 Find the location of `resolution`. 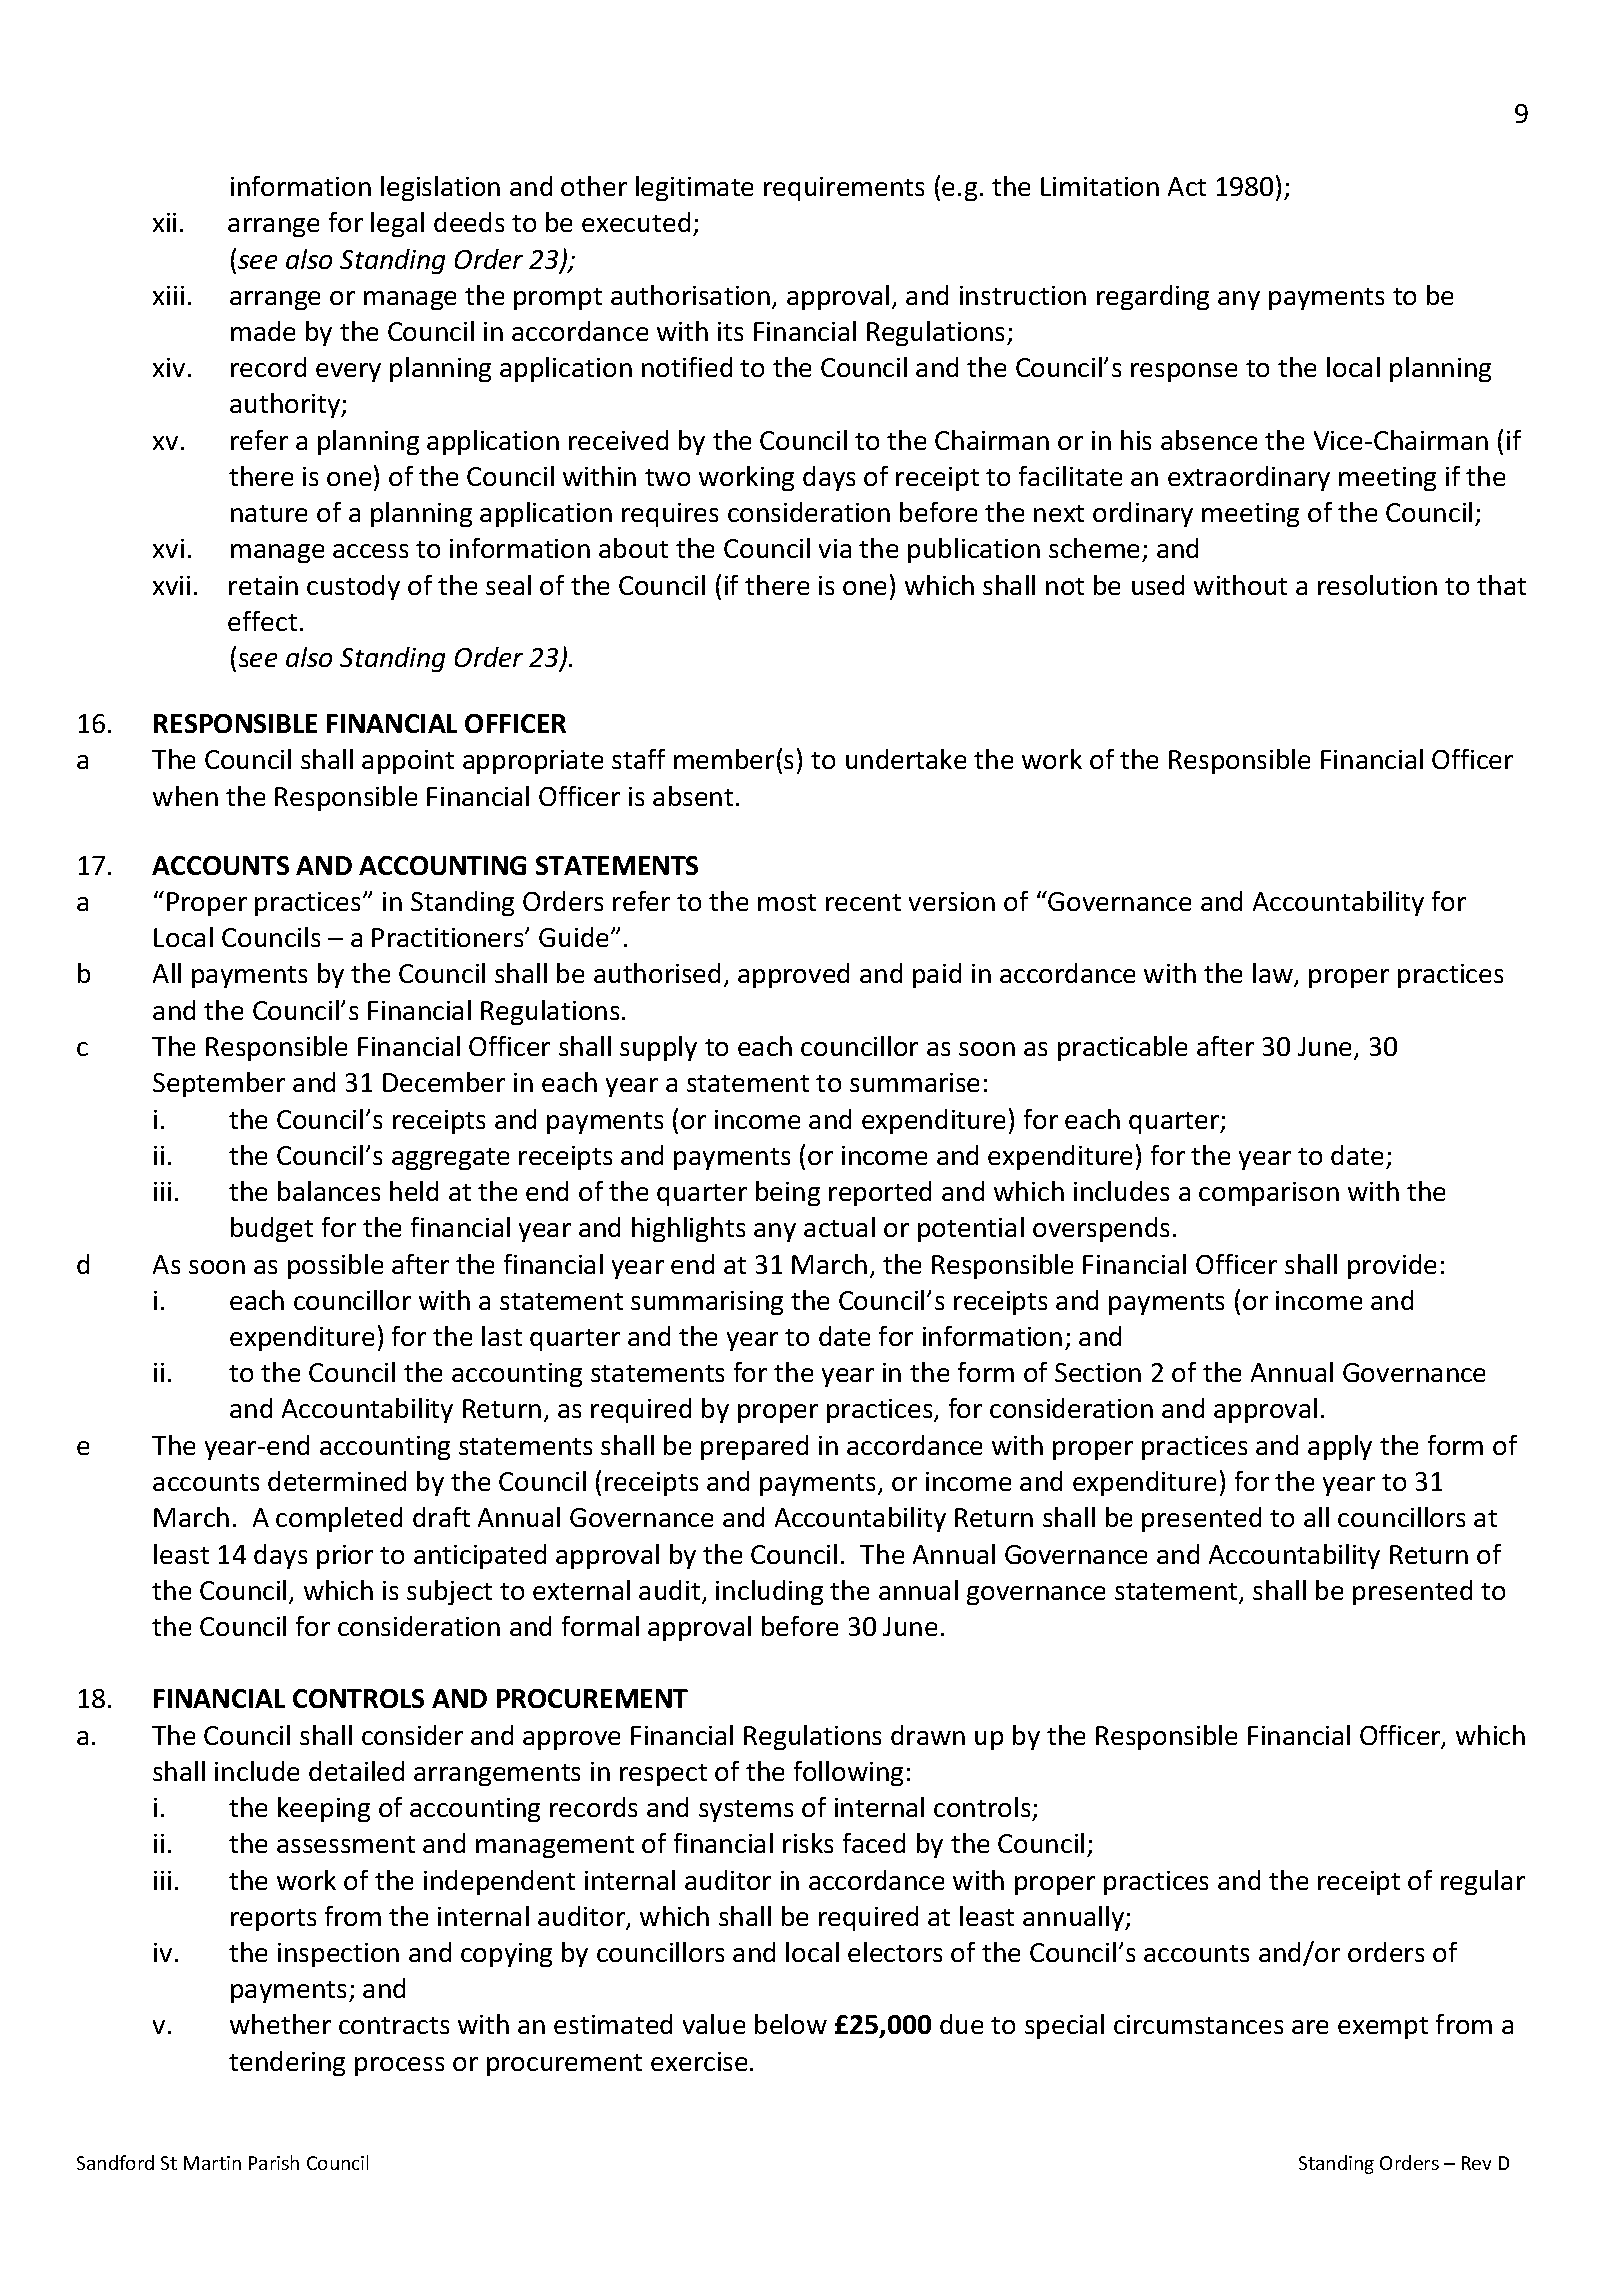

resolution is located at coordinates (1377, 585).
